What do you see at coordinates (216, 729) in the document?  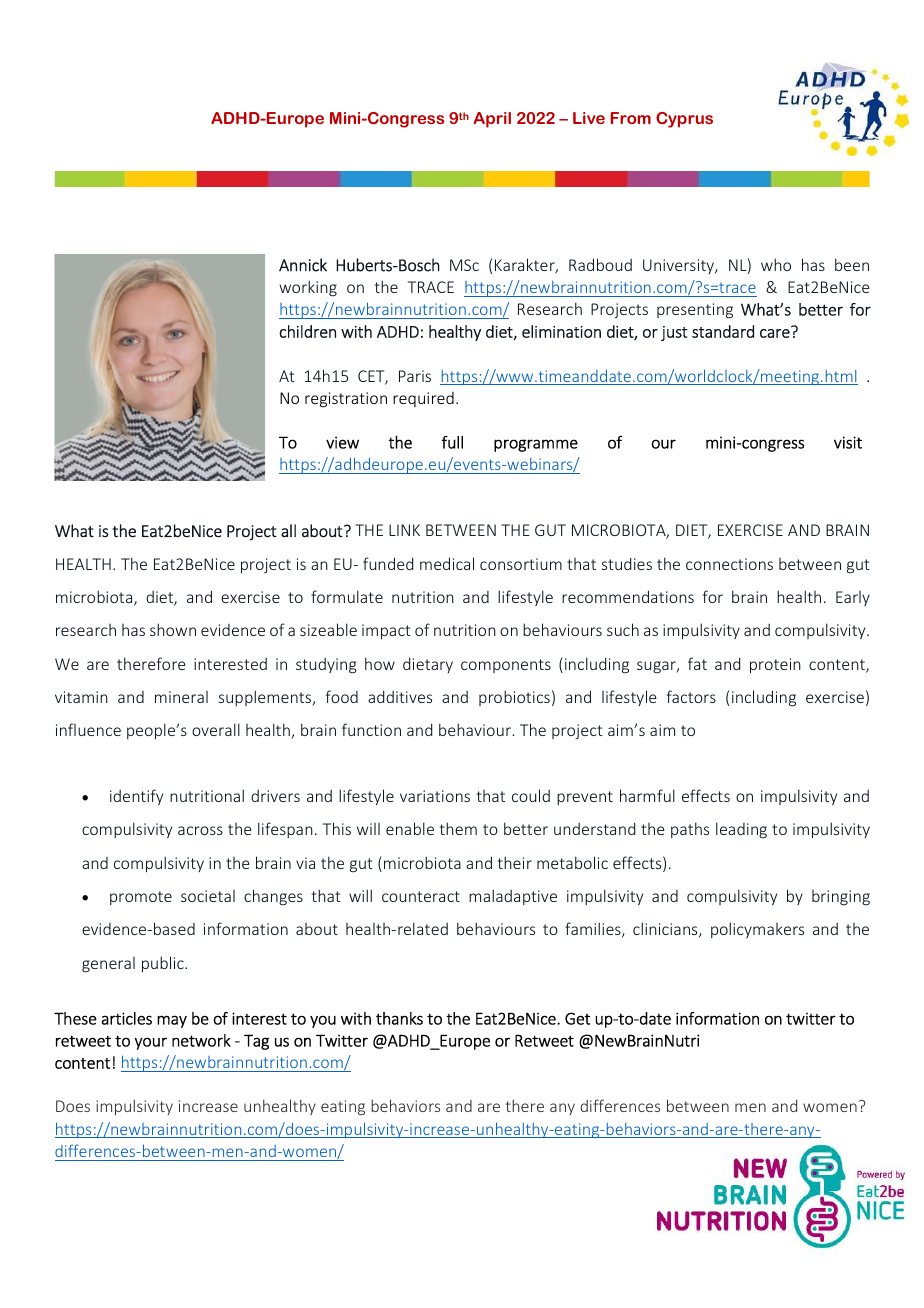 I see `overall` at bounding box center [216, 729].
